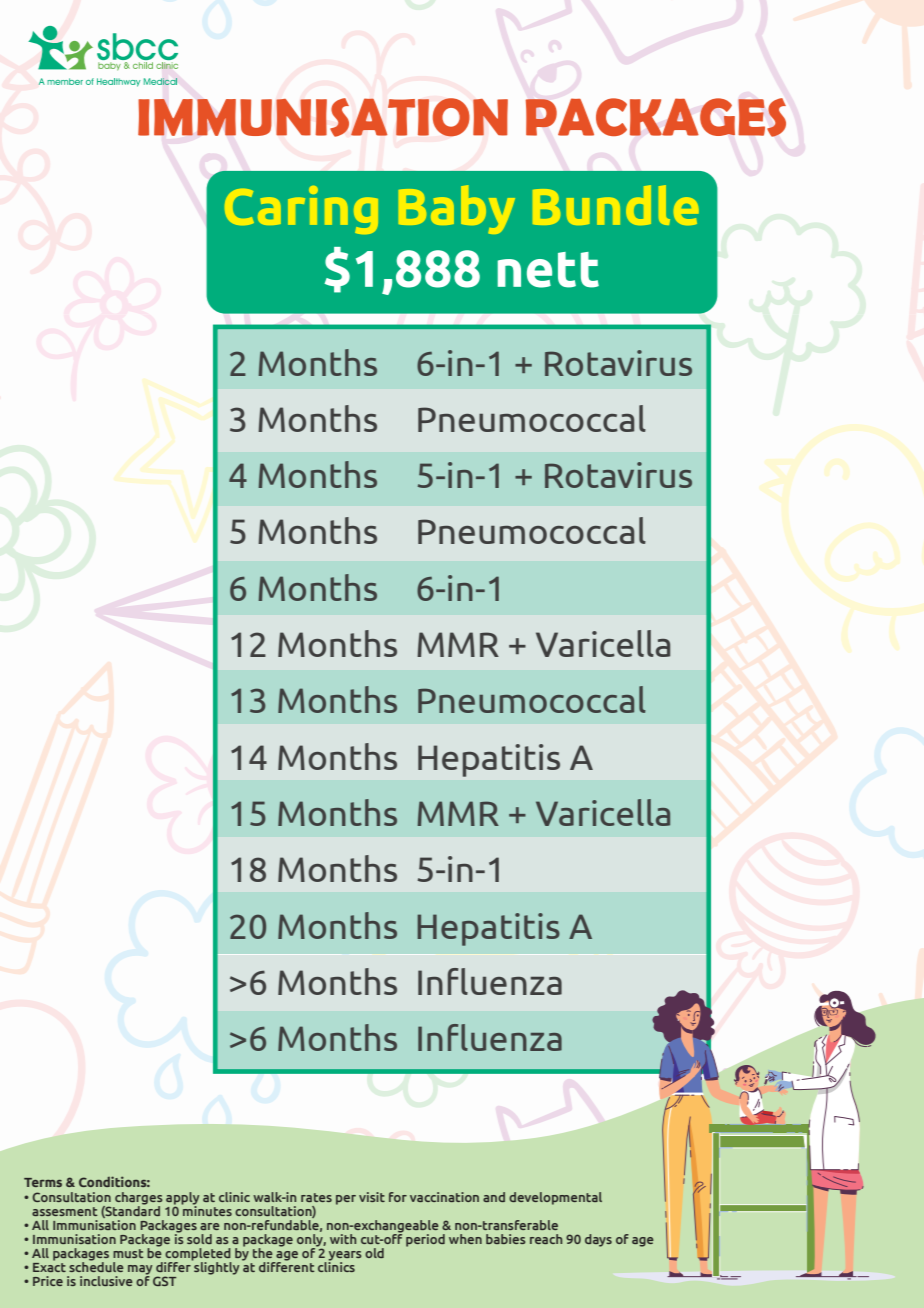 The height and width of the screenshot is (1308, 924). What do you see at coordinates (128, 1253) in the screenshot?
I see `must` at bounding box center [128, 1253].
